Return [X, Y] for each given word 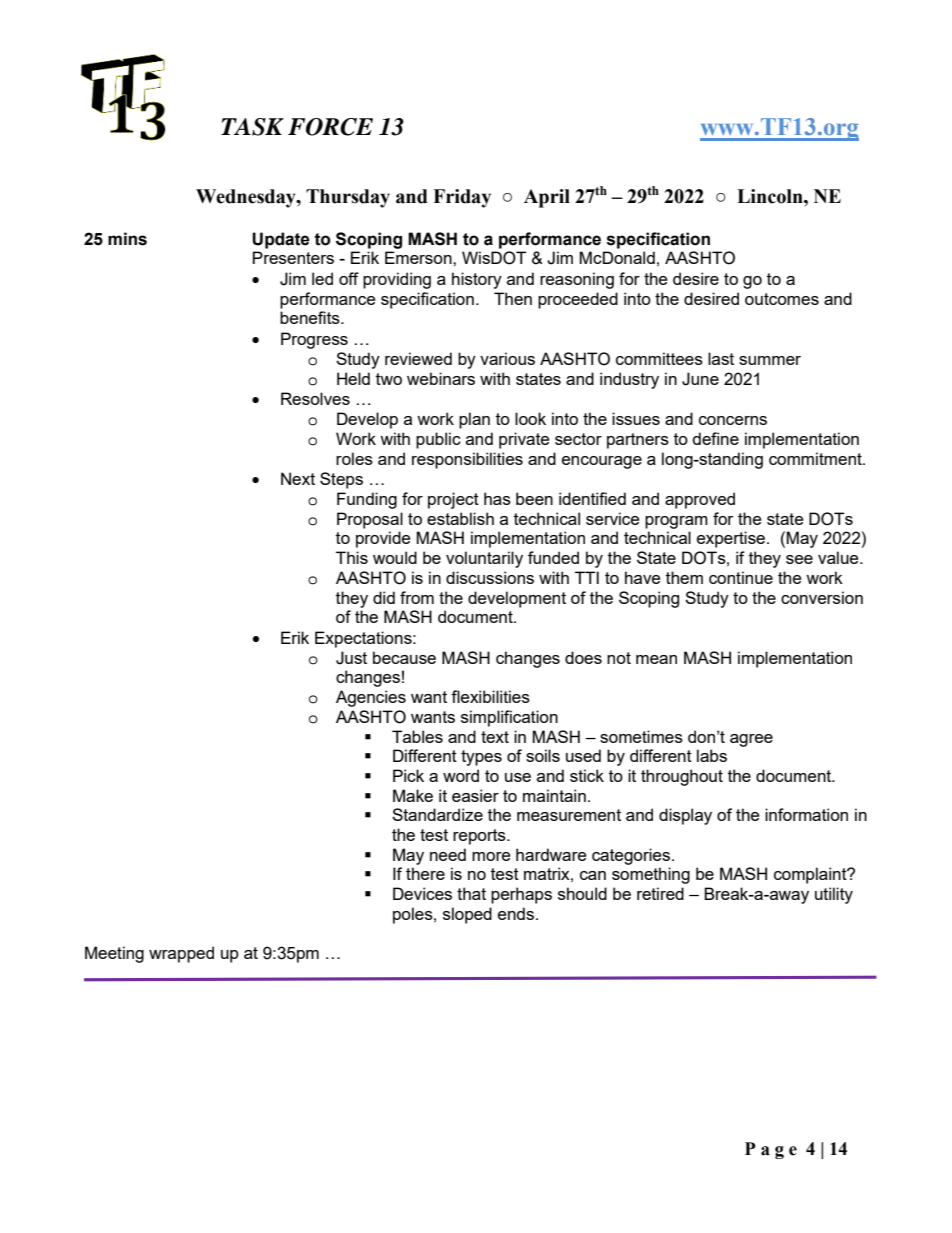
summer [770, 360]
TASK [252, 127]
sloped [467, 915]
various [507, 358]
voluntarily [484, 559]
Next [298, 478]
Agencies [371, 698]
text [495, 737]
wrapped [181, 954]
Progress [314, 340]
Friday [462, 198]
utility [834, 895]
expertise [732, 539]
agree [751, 740]
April [547, 198]
